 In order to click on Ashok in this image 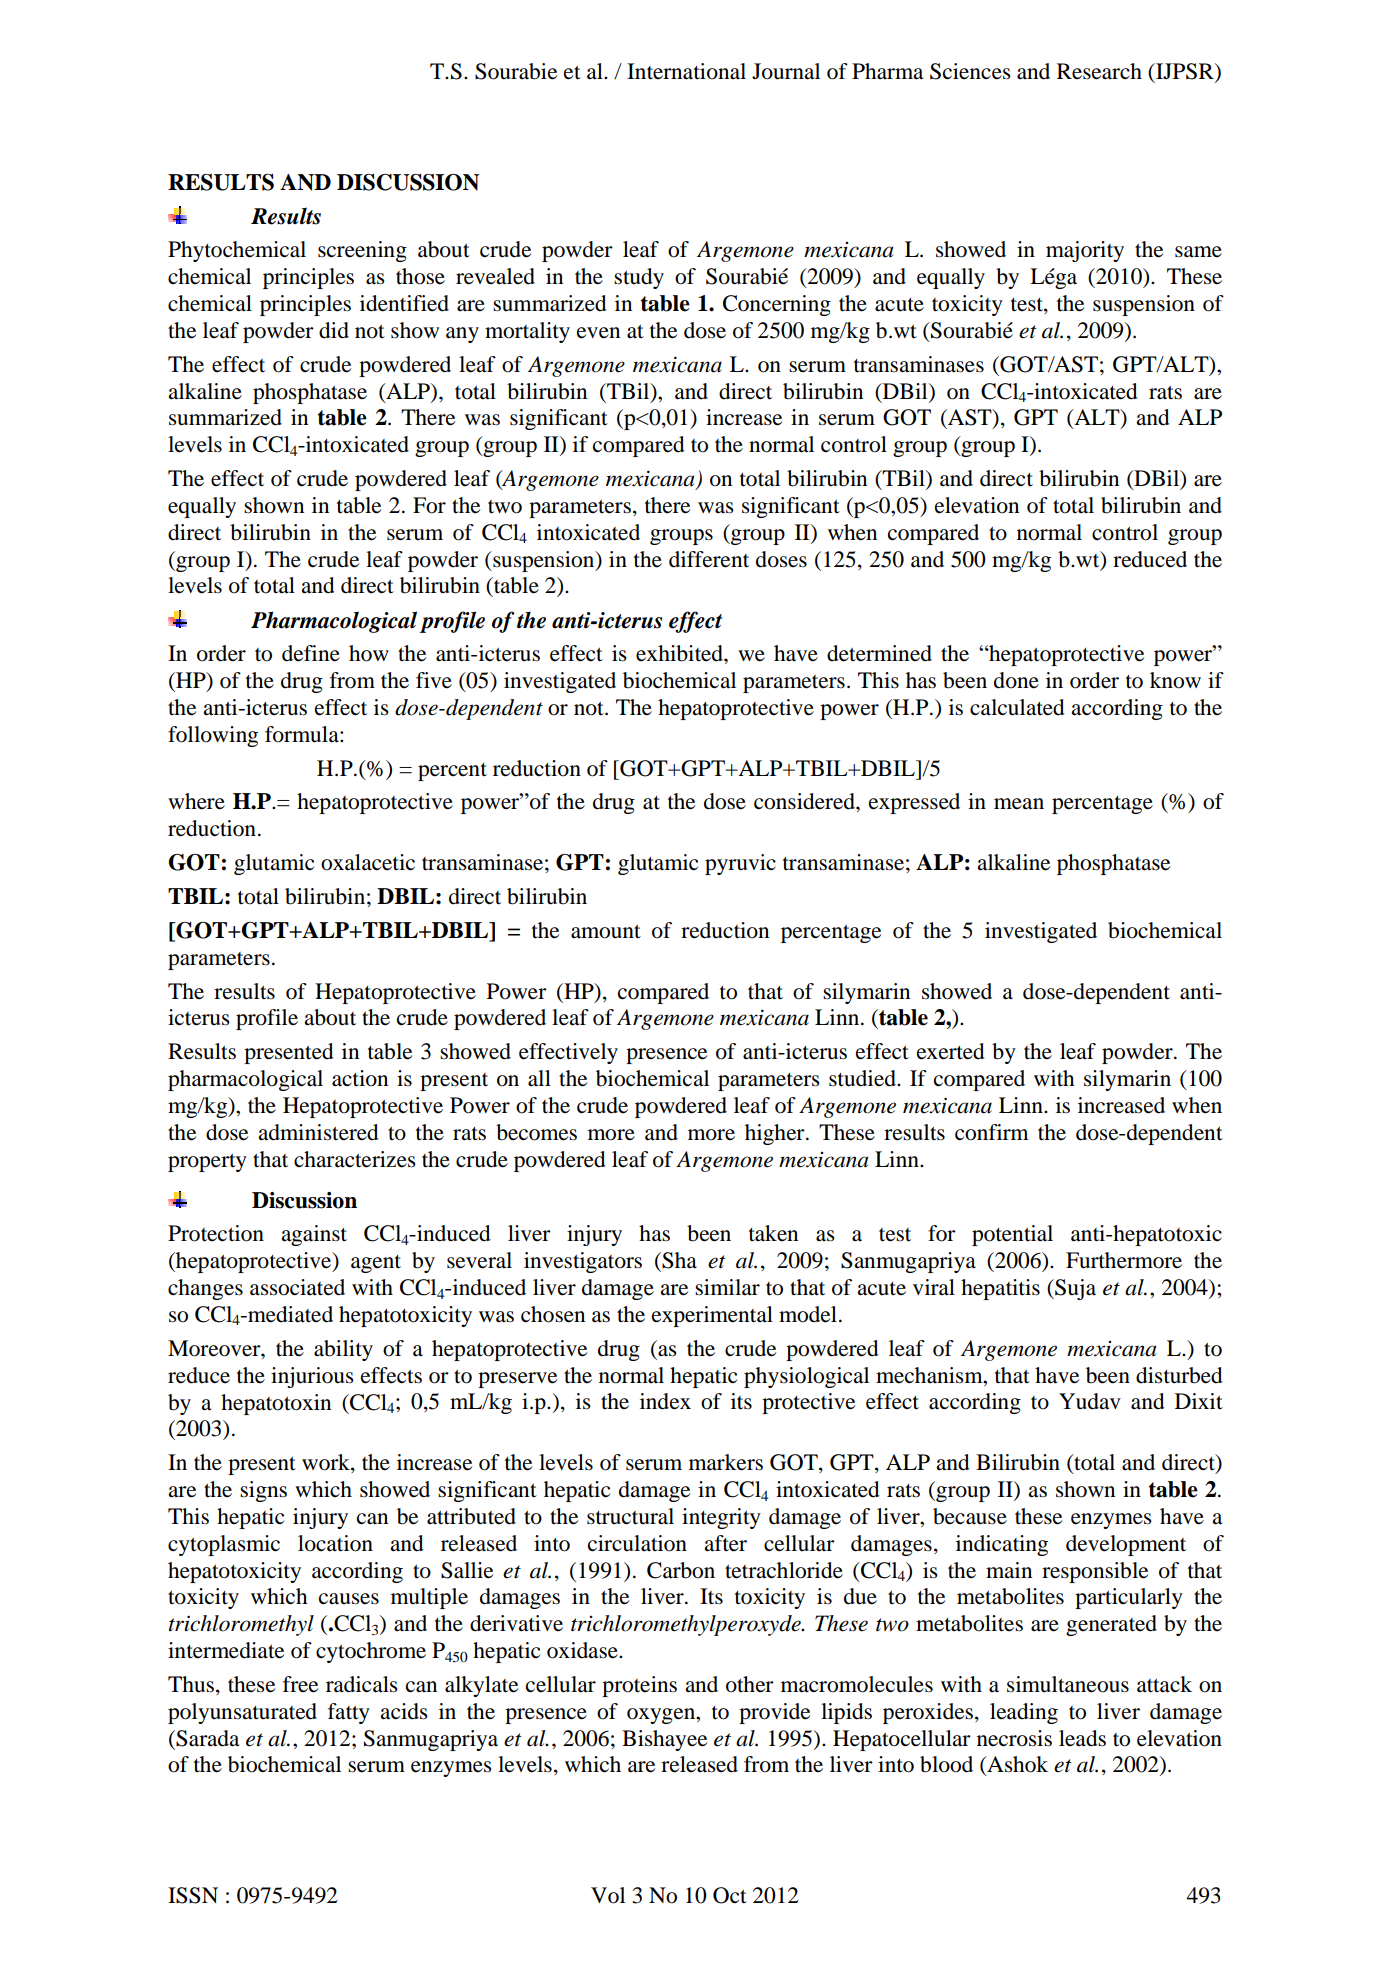, I will do `click(1016, 1765)`.
